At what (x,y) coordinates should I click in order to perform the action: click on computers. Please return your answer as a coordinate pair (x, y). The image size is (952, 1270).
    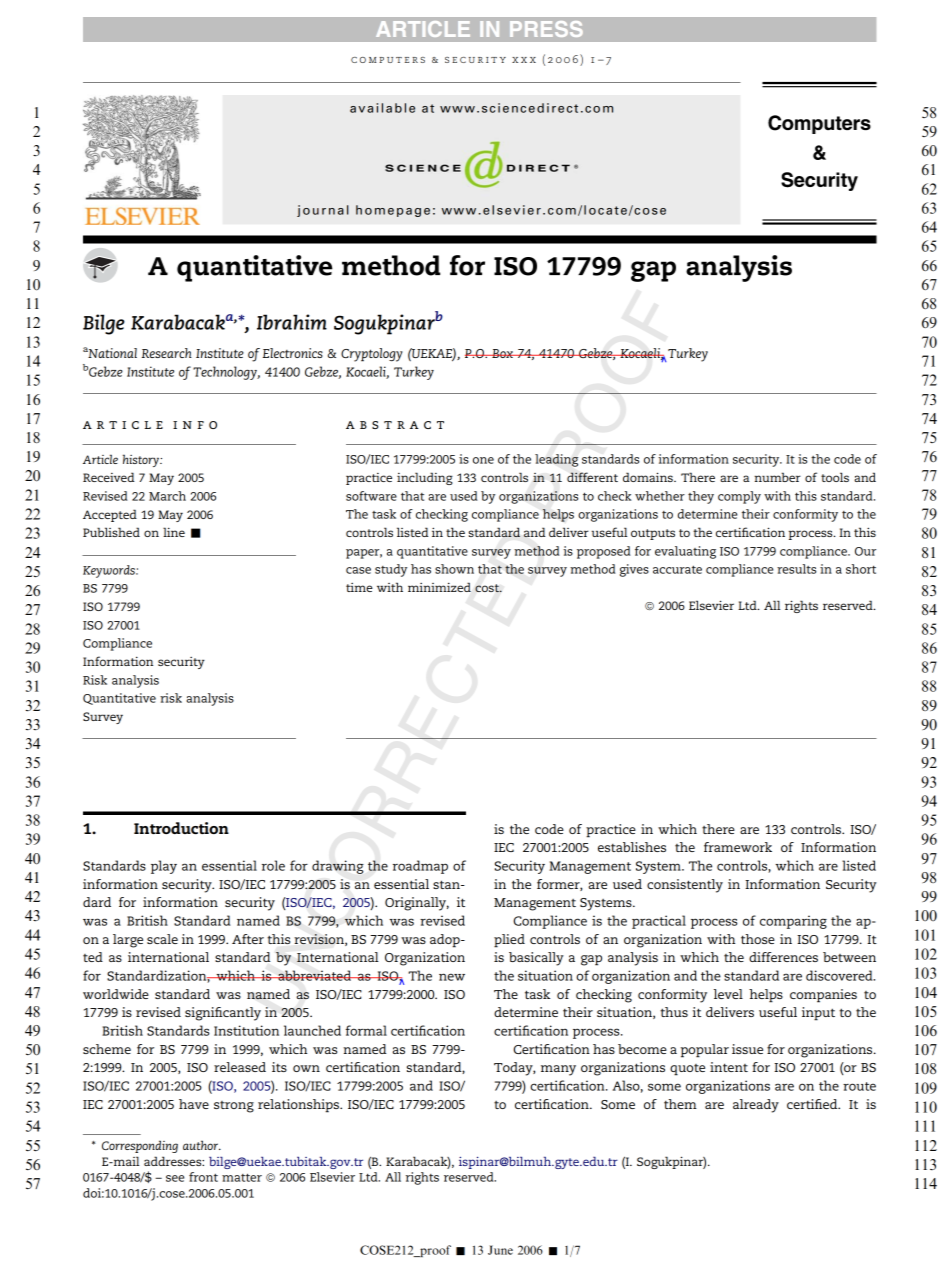
    Looking at the image, I should click on (388, 60).
